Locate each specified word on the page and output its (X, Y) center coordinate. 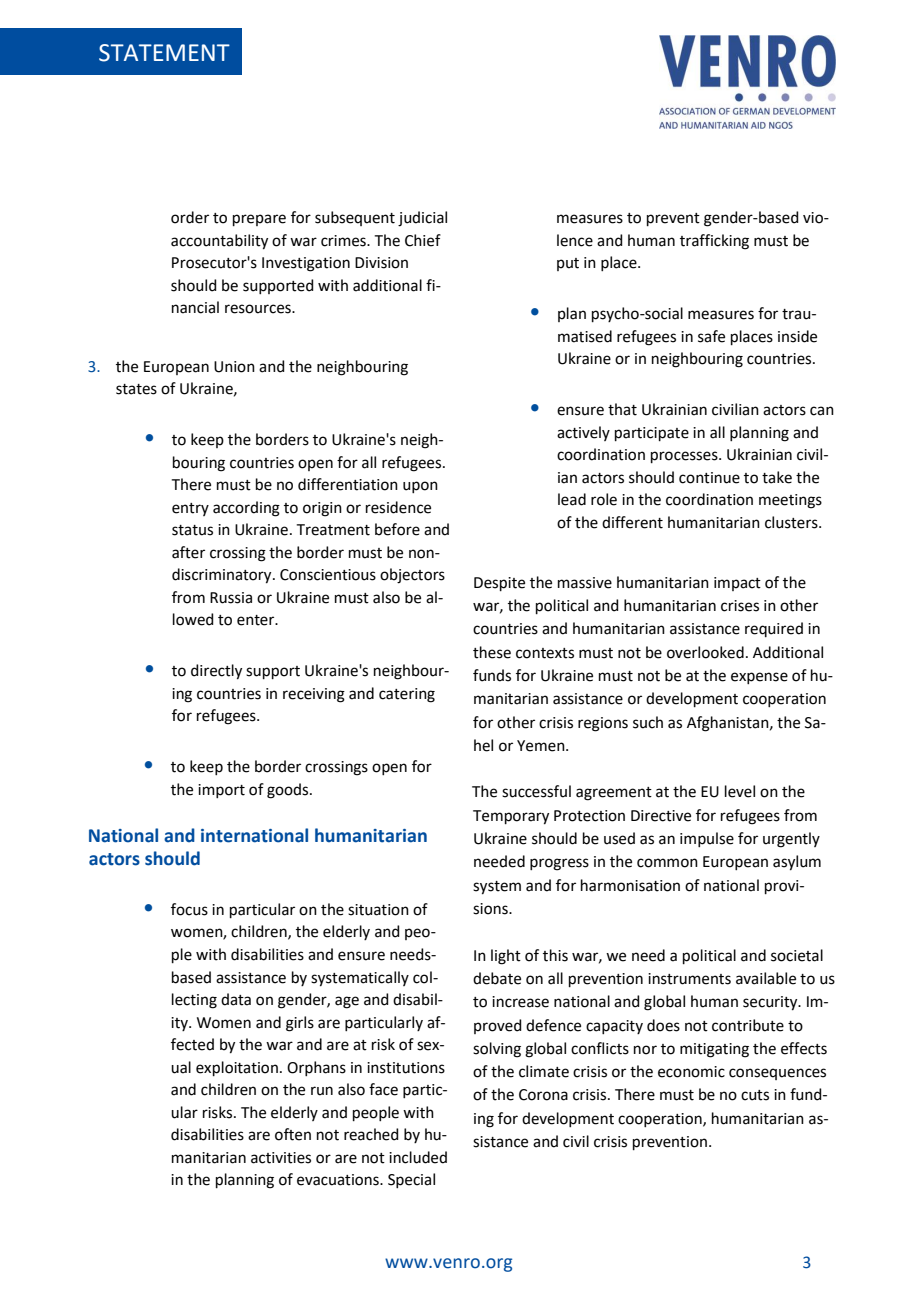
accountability (219, 242)
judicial (422, 219)
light (506, 957)
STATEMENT (164, 53)
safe (711, 336)
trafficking (714, 242)
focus (189, 909)
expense (759, 678)
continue (709, 478)
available (766, 978)
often (293, 1134)
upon (420, 487)
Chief (423, 240)
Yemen (542, 746)
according (246, 509)
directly (216, 672)
